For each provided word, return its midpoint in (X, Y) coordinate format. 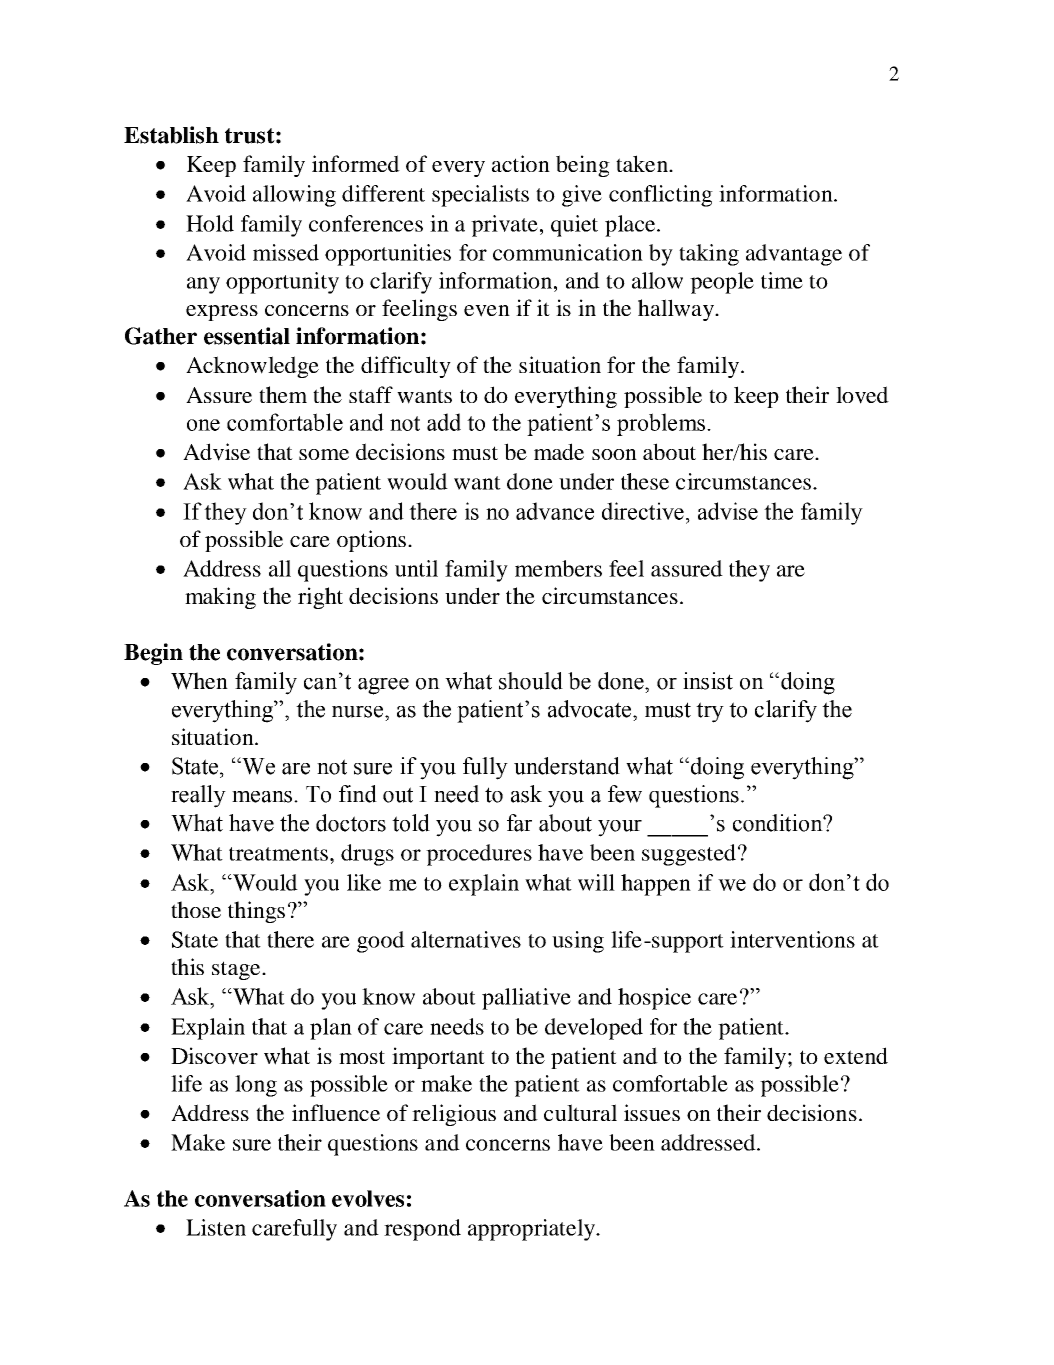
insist (708, 681)
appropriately (532, 1230)
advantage (794, 255)
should (531, 681)
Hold (210, 223)
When (199, 681)
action (521, 163)
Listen (216, 1227)
